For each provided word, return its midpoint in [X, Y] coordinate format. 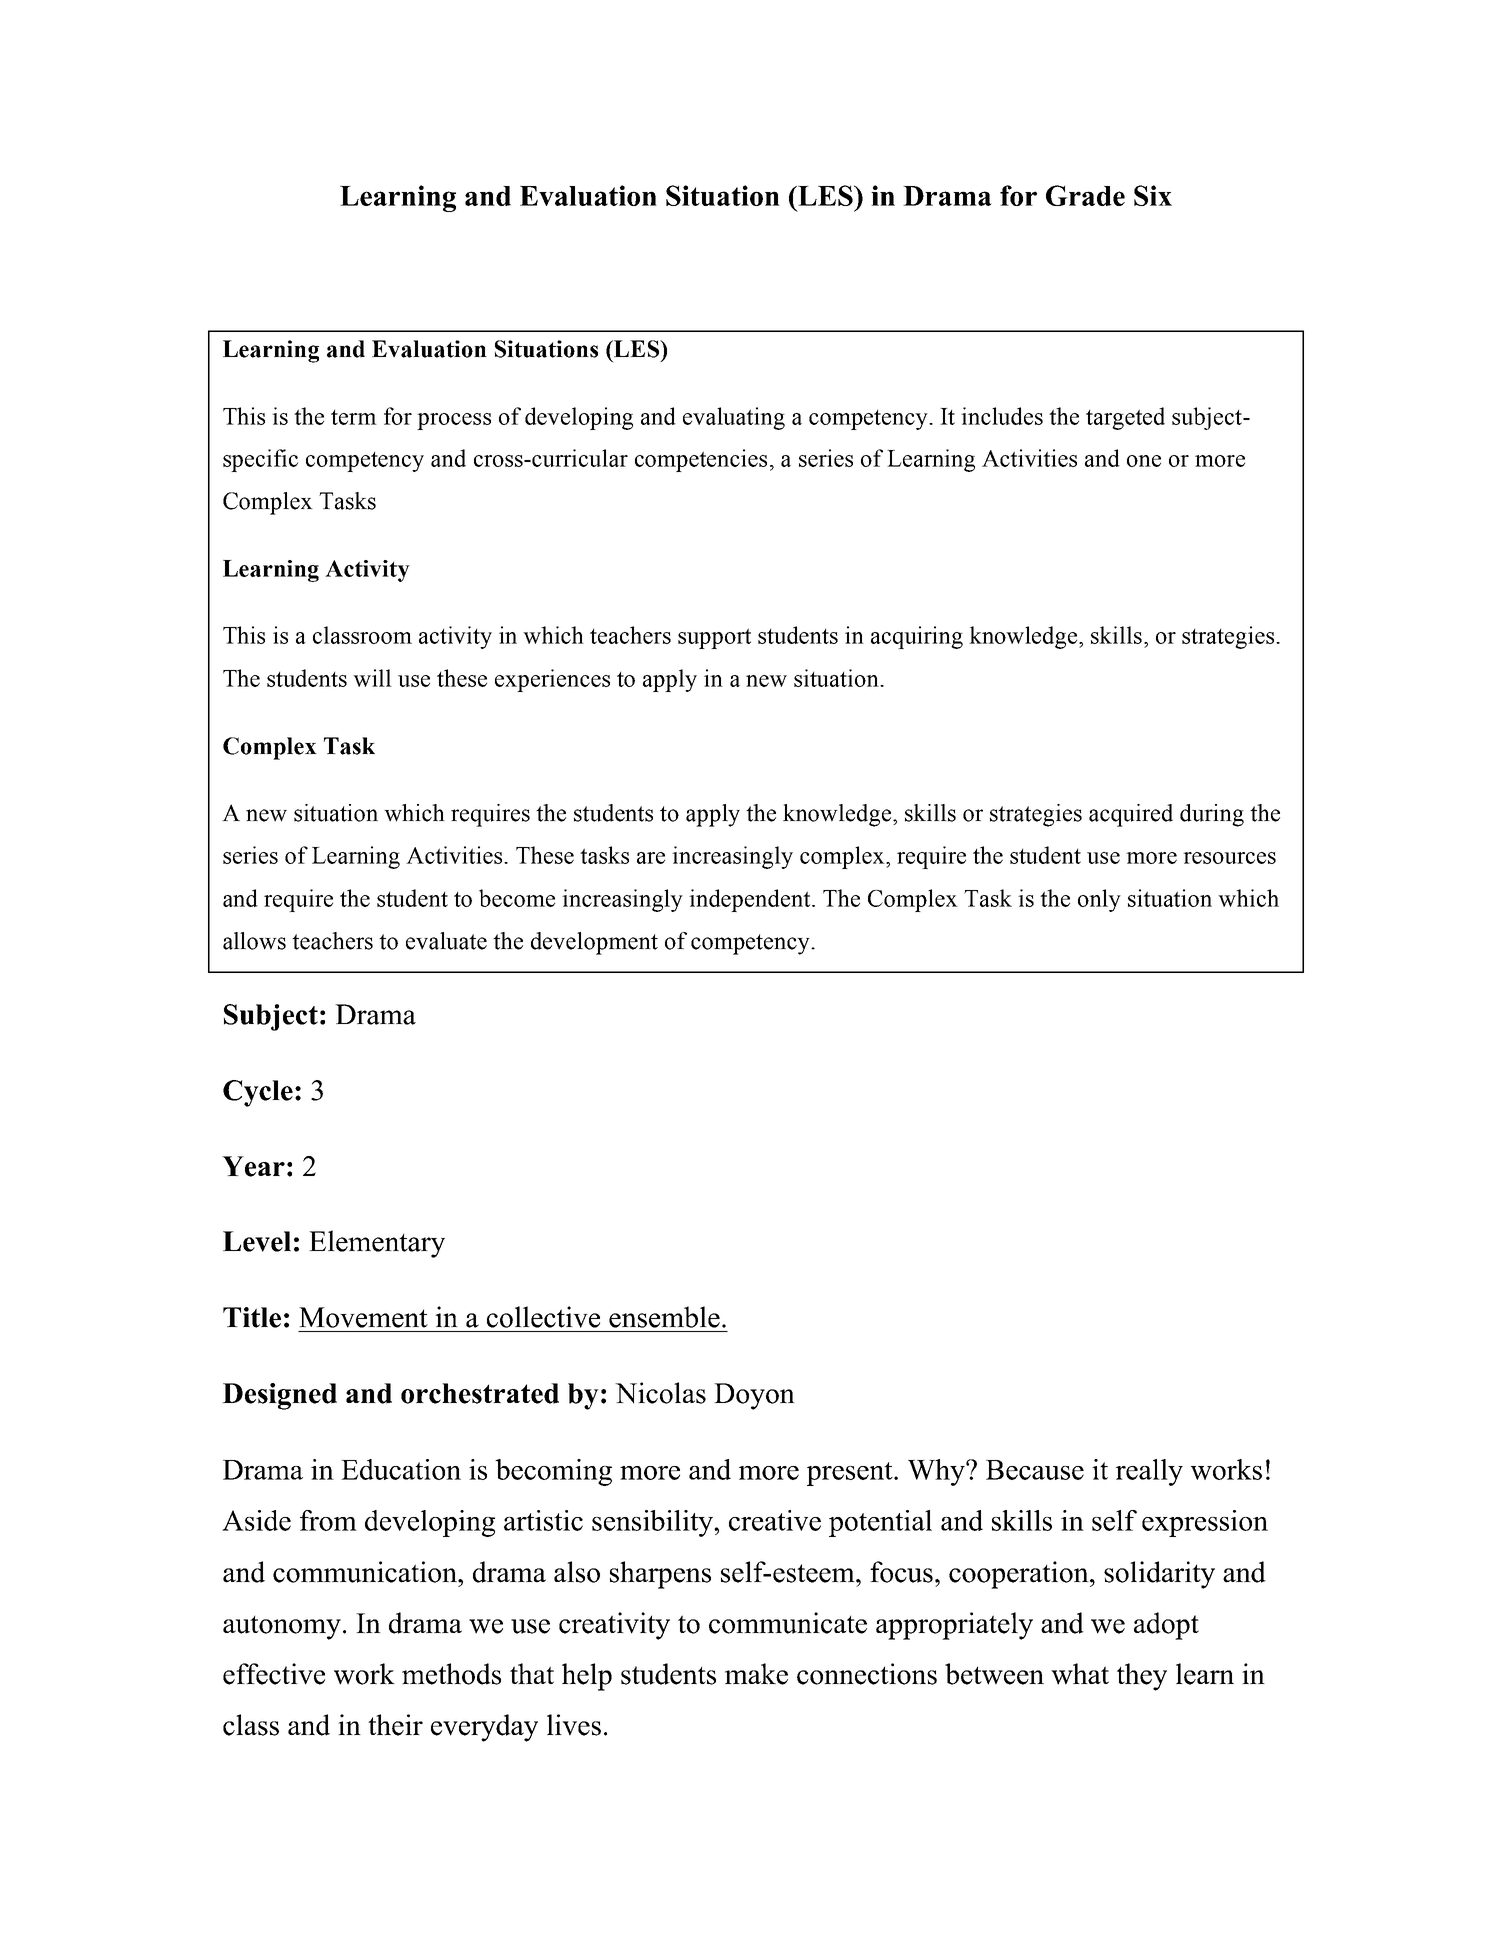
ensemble [664, 1317]
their [395, 1725]
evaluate [446, 941]
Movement [363, 1317]
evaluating [734, 418]
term [354, 417]
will [372, 678]
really [1149, 1472]
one [1144, 461]
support [714, 638]
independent [751, 900]
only [1099, 900]
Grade [1085, 195]
